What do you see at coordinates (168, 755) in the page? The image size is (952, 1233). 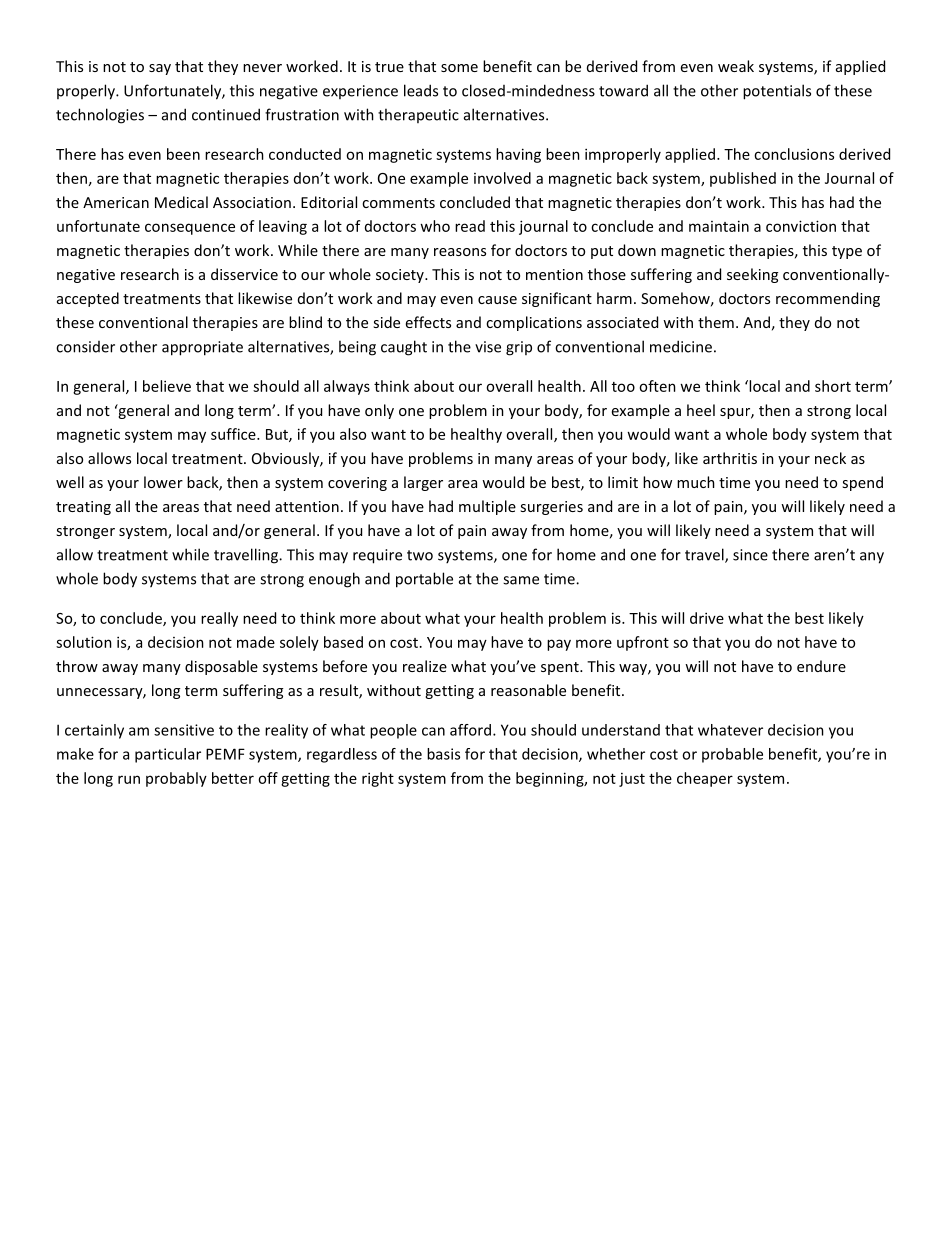 I see `particular` at bounding box center [168, 755].
